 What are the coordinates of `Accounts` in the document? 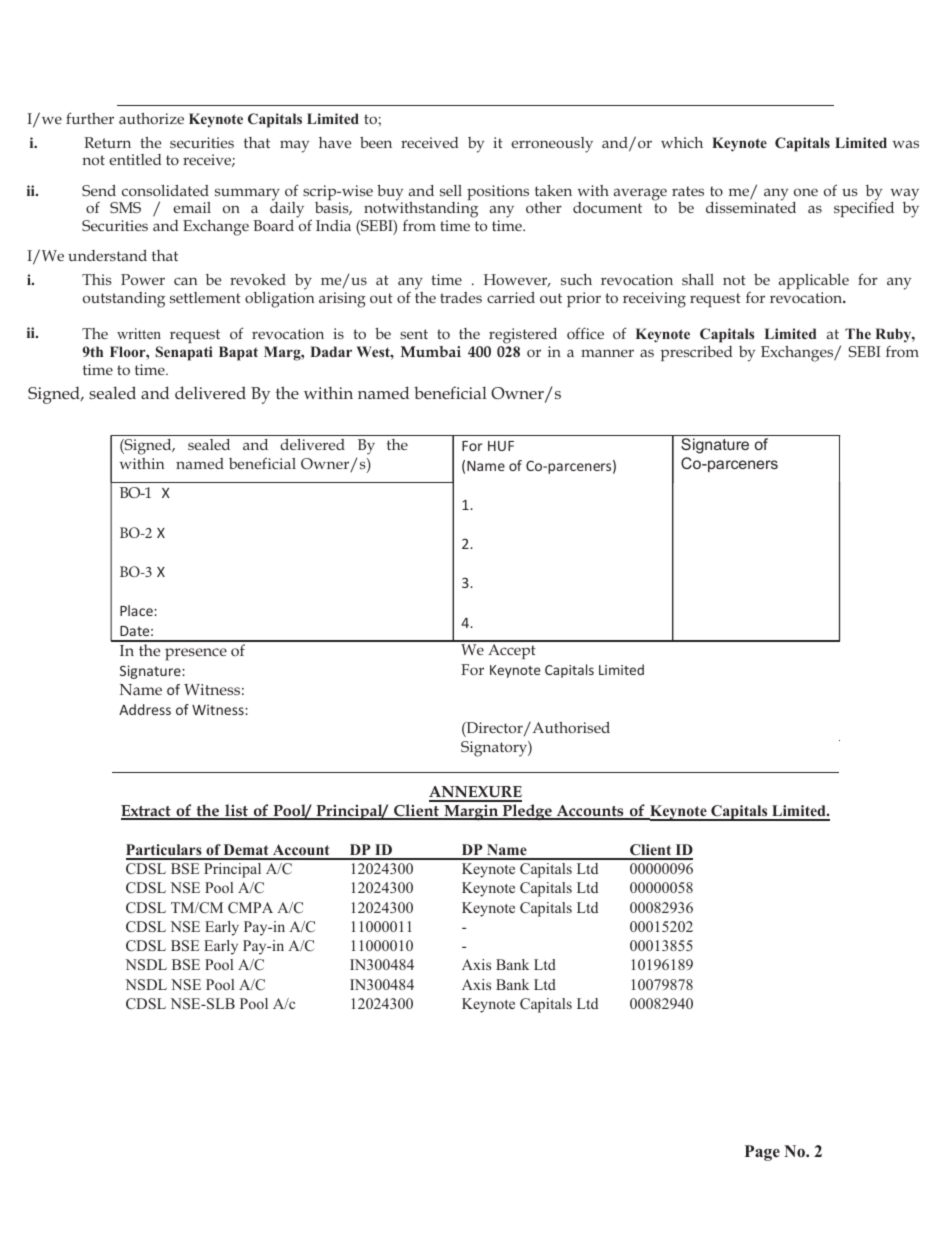 It's located at (590, 812).
